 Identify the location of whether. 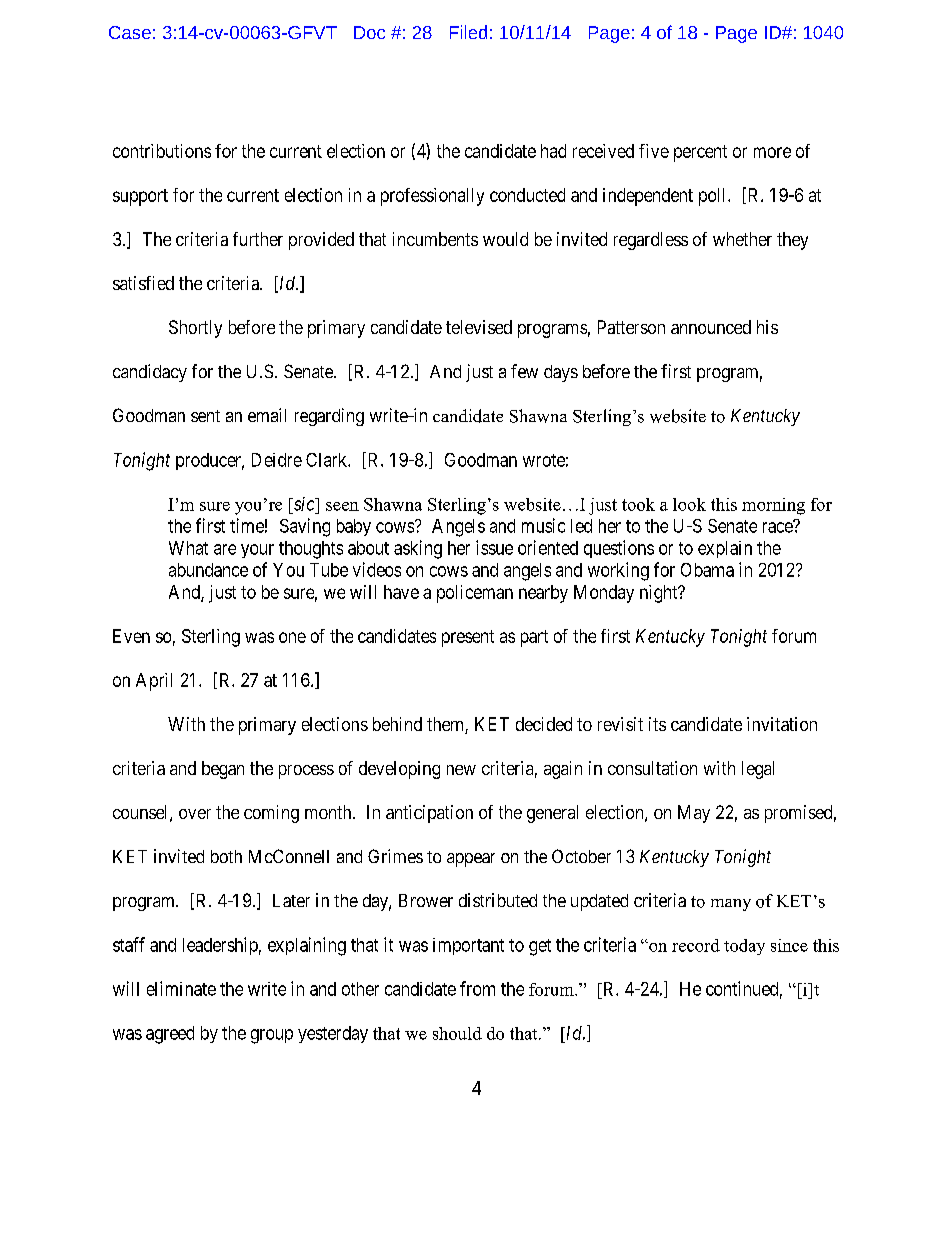
(742, 239).
